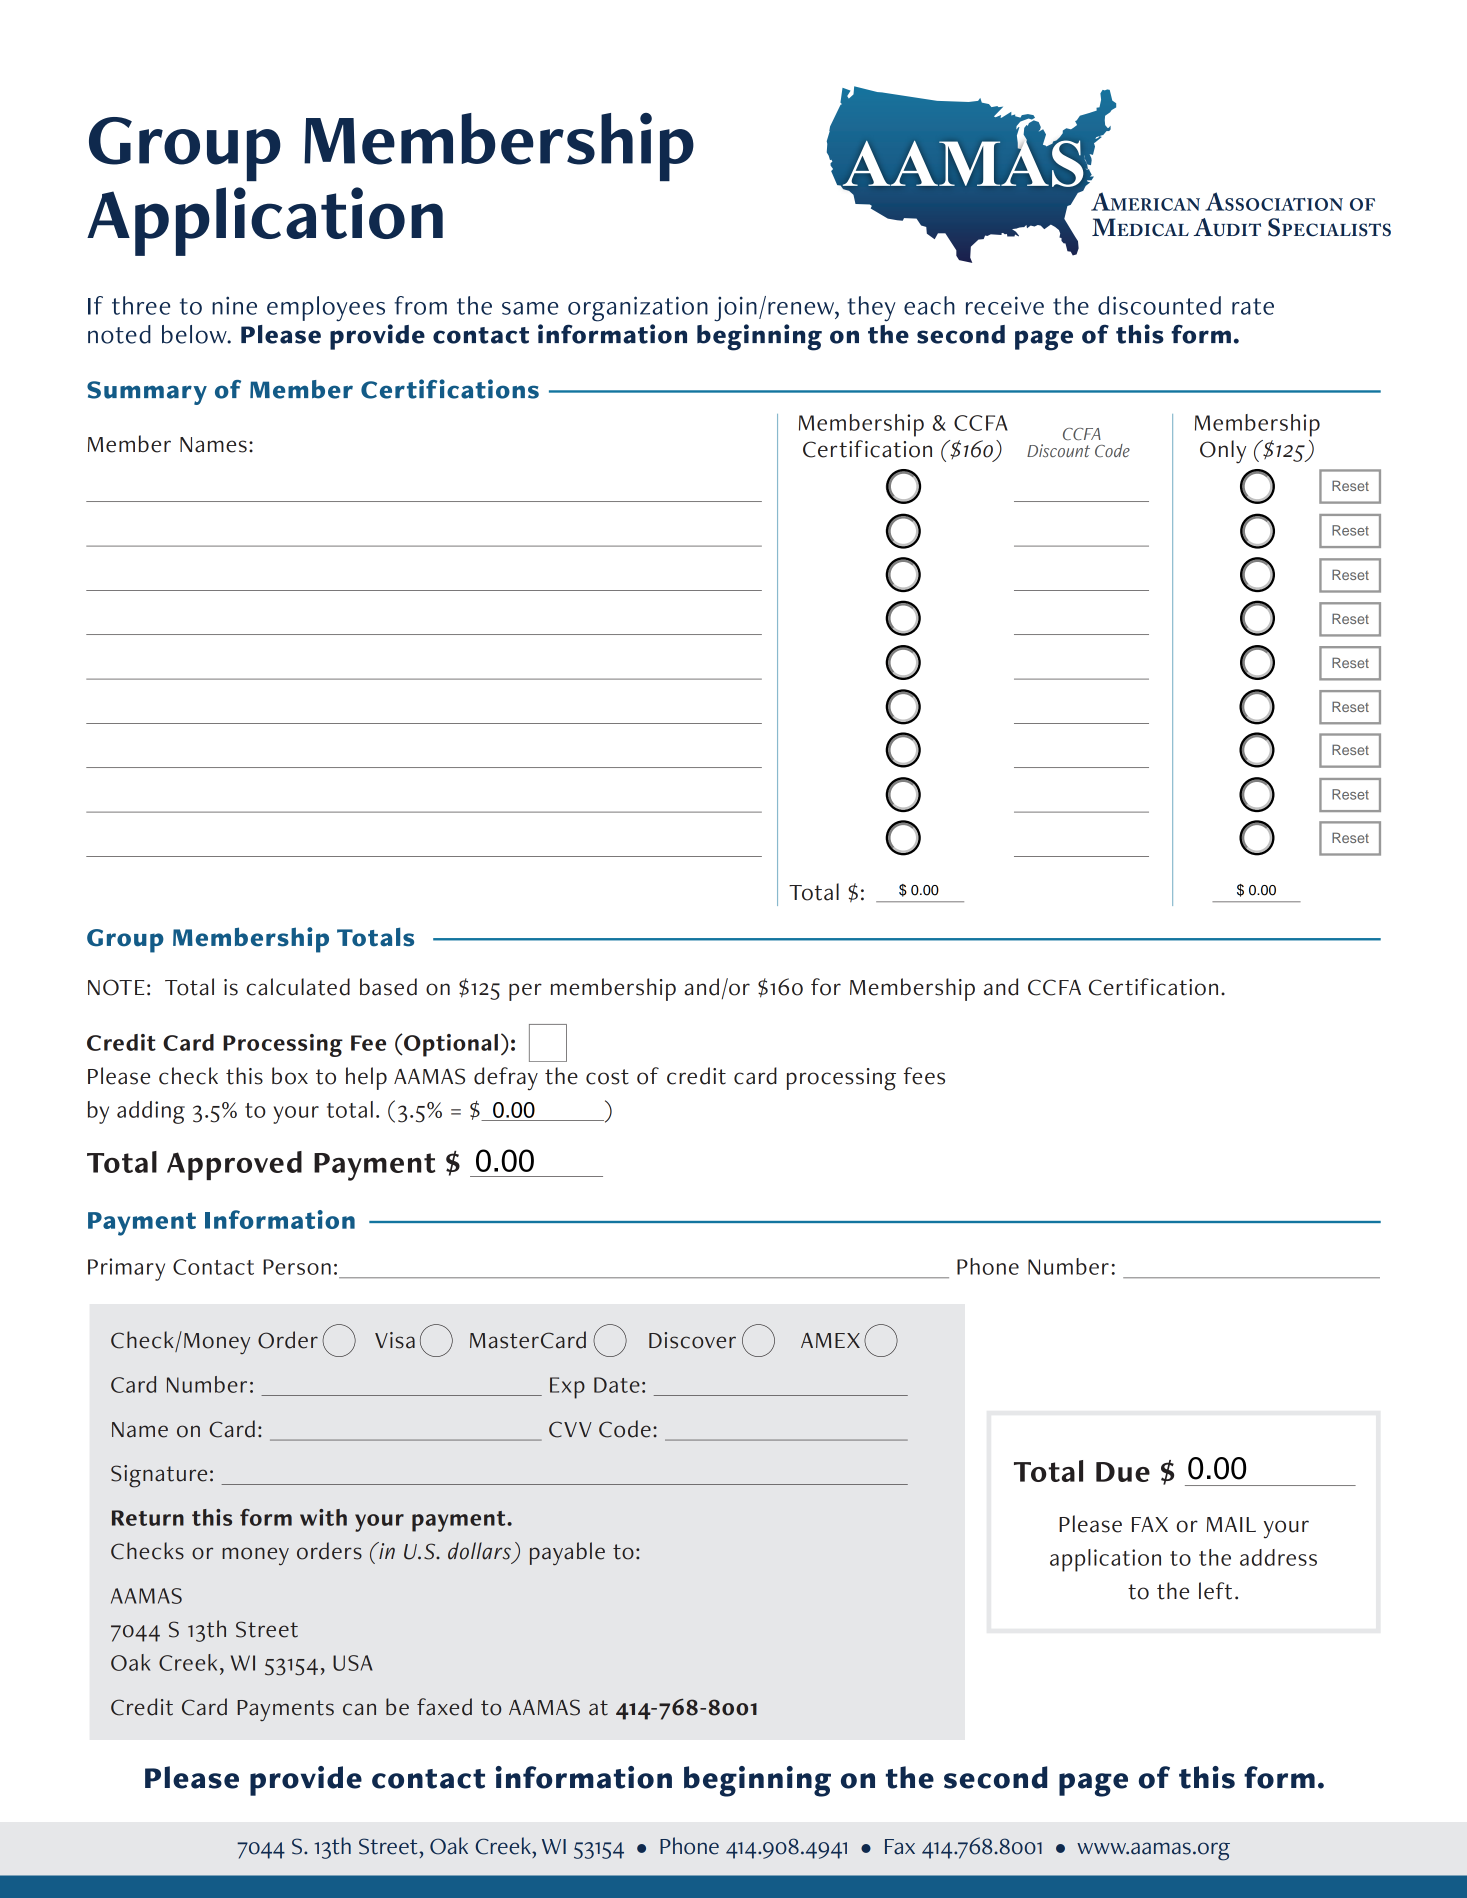 Image resolution: width=1467 pixels, height=1898 pixels. What do you see at coordinates (1253, 306) in the screenshot?
I see `rate` at bounding box center [1253, 306].
